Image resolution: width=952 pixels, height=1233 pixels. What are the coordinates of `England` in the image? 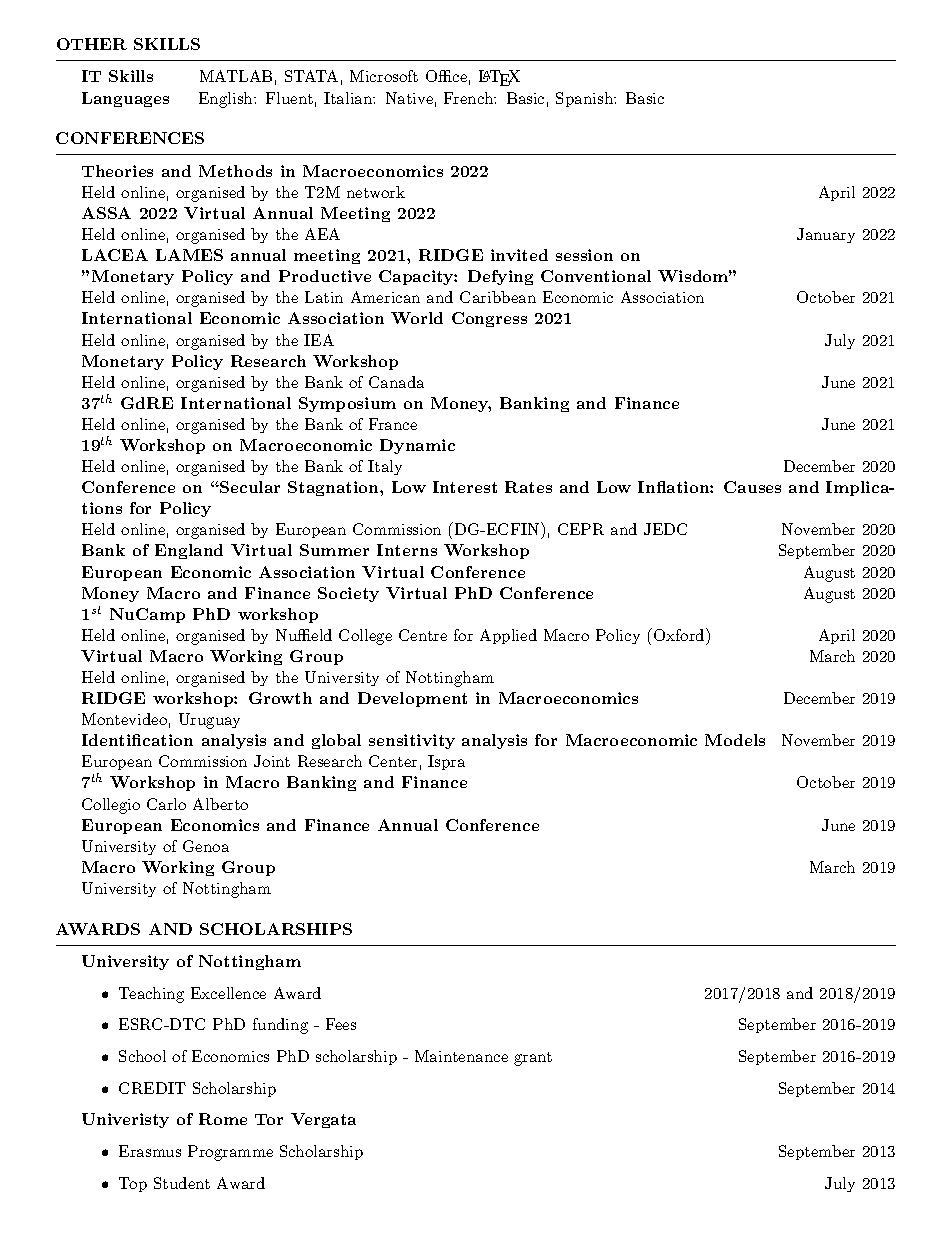 It's located at (189, 551).
